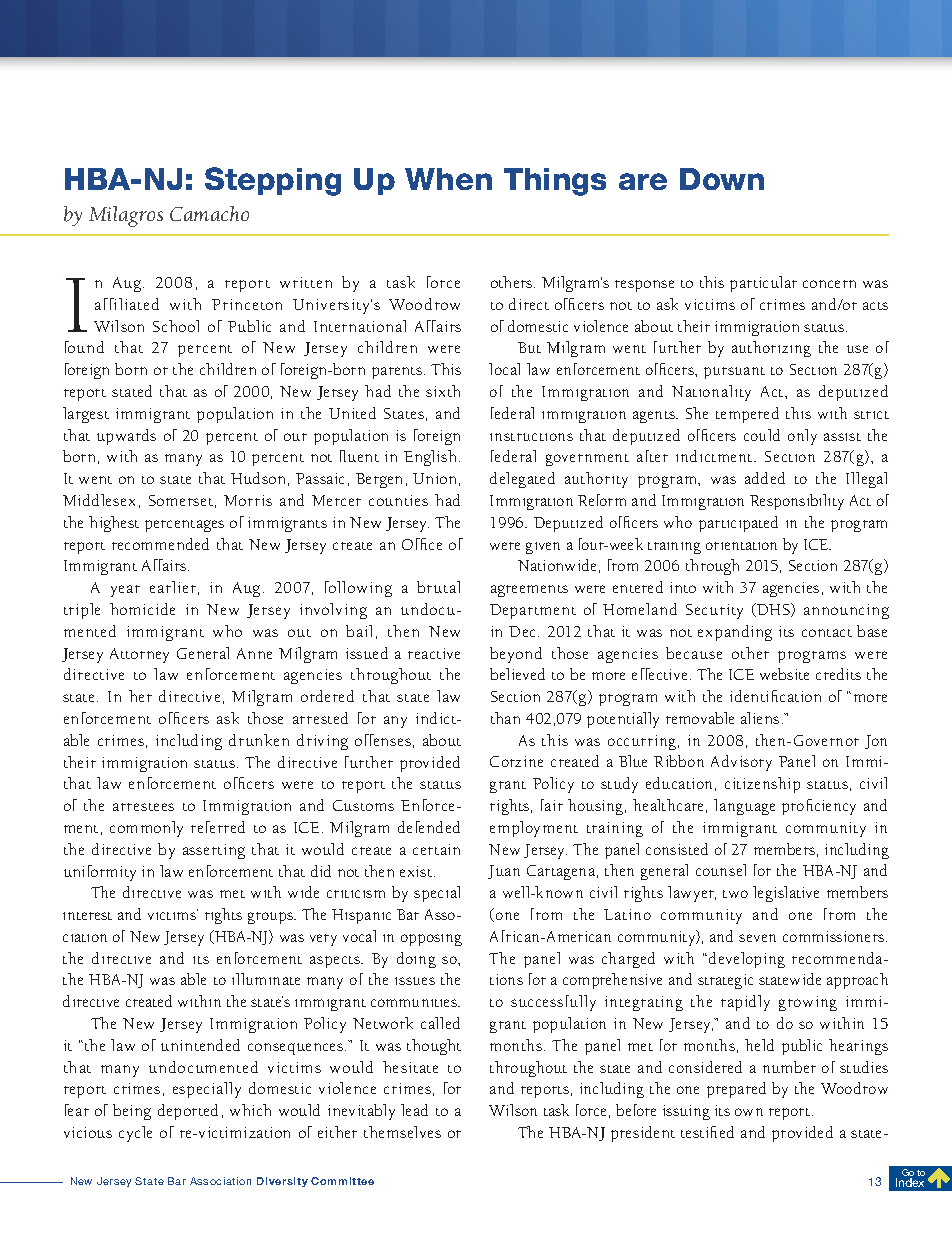 Image resolution: width=952 pixels, height=1233 pixels. What do you see at coordinates (87, 916) in the image?
I see `interest` at bounding box center [87, 916].
